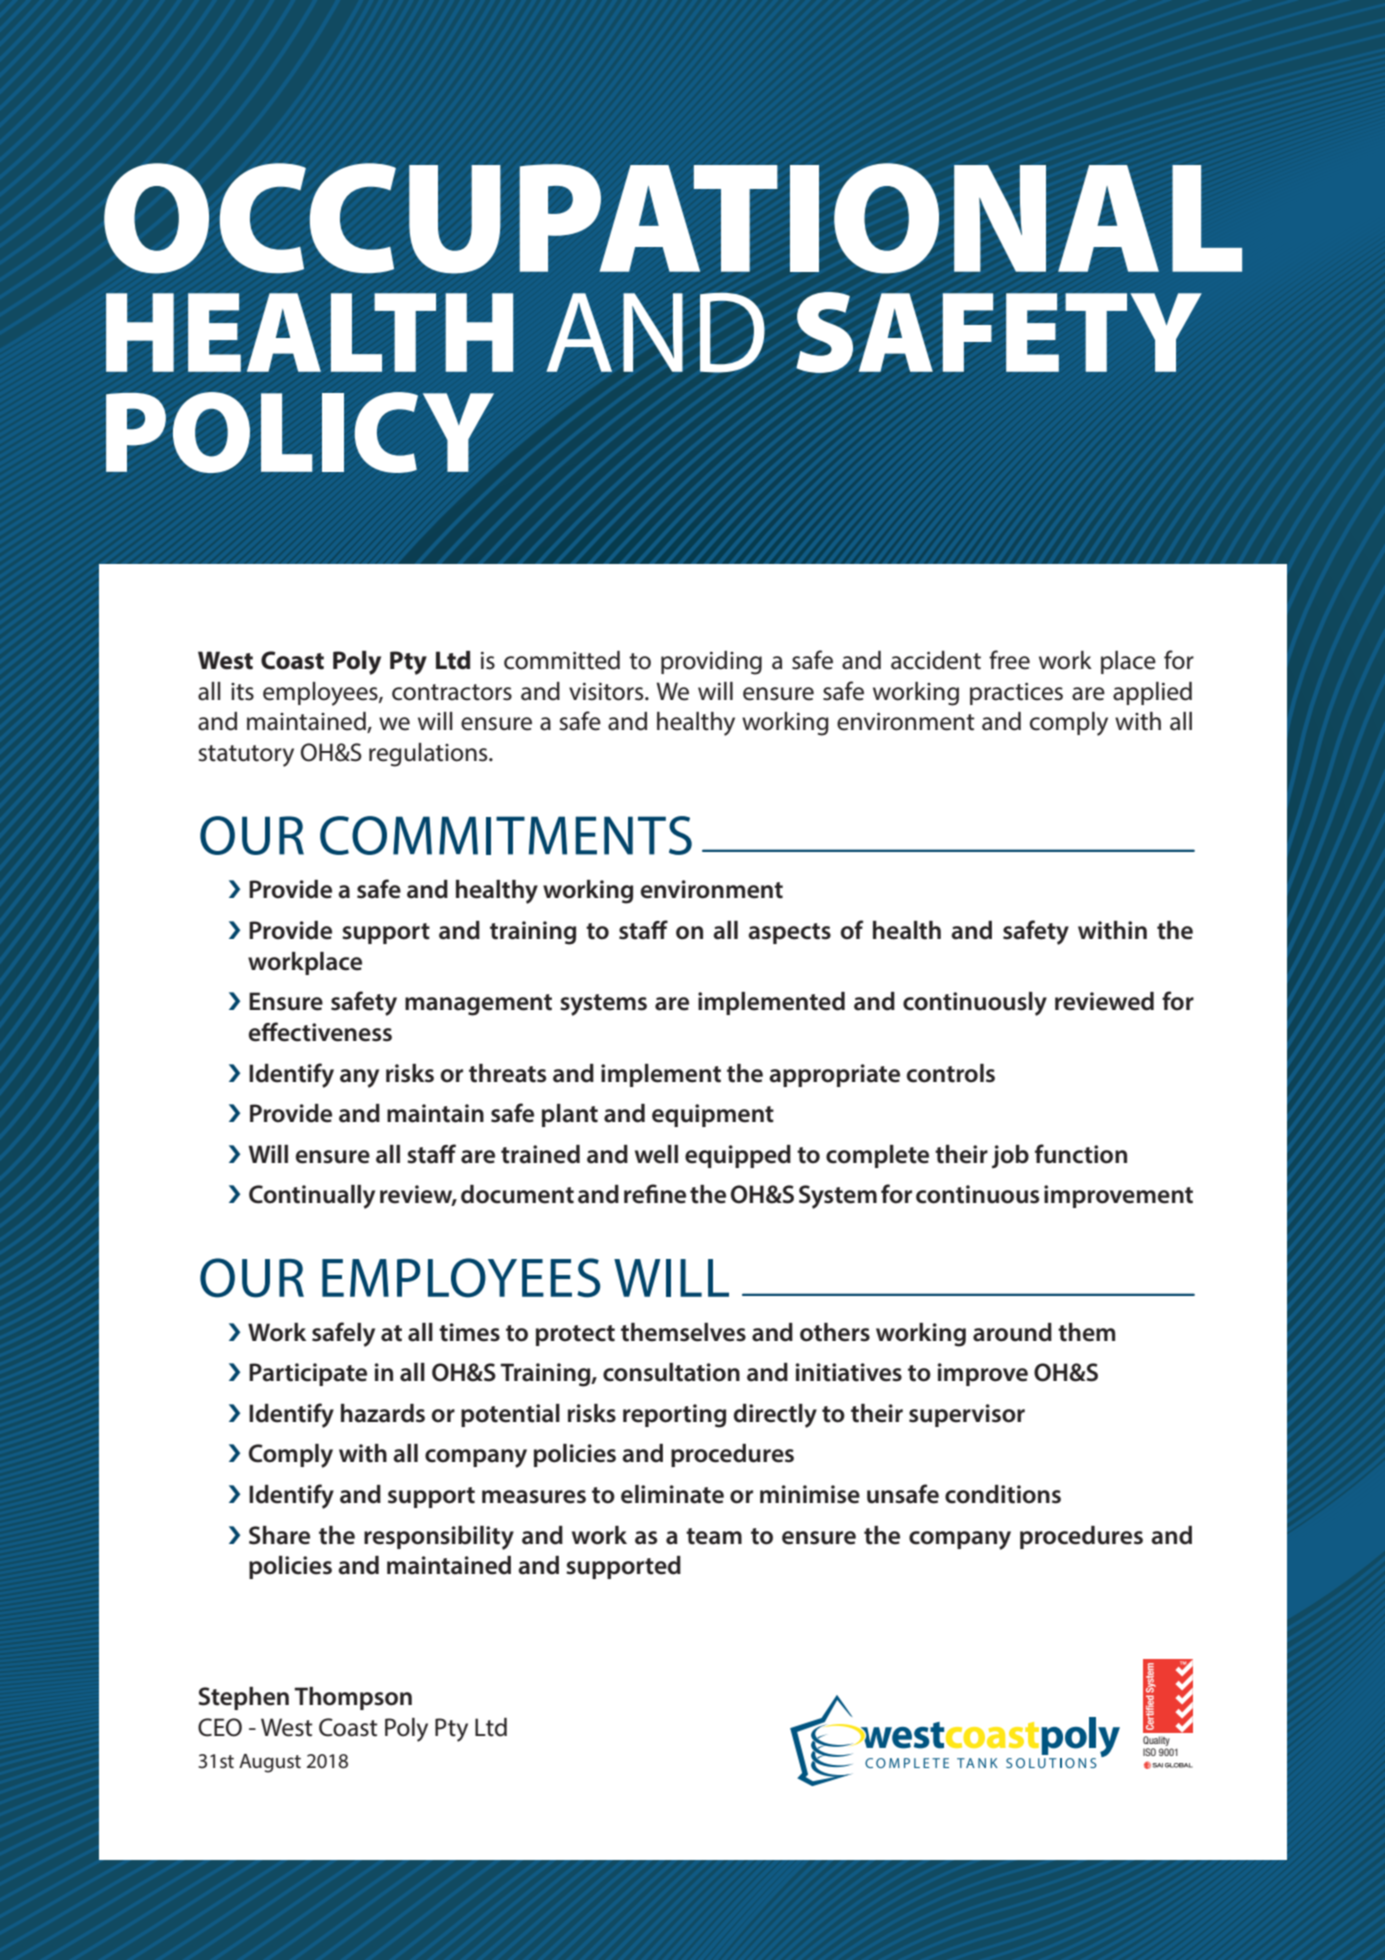 This screenshot has height=1960, width=1385. Describe the element at coordinates (951, 1073) in the screenshot. I see `controls` at that location.
